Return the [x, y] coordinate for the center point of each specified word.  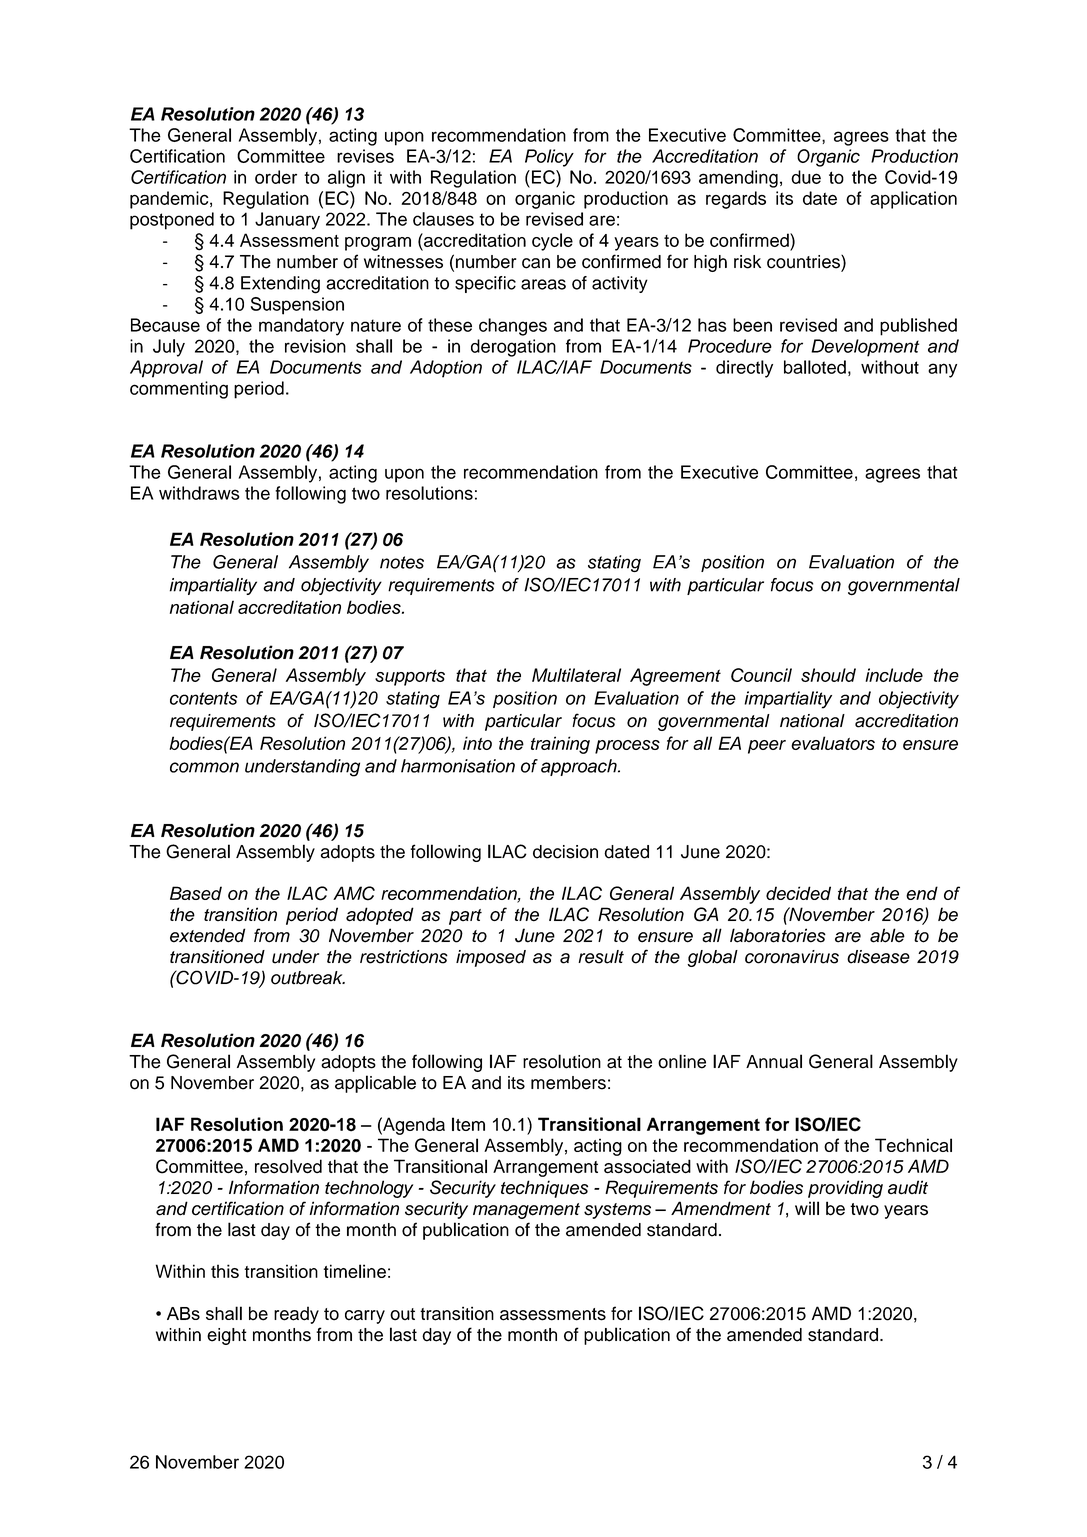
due [806, 177]
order [276, 177]
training [560, 745]
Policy [549, 158]
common [204, 767]
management [526, 1211]
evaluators [833, 743]
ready [296, 1315]
